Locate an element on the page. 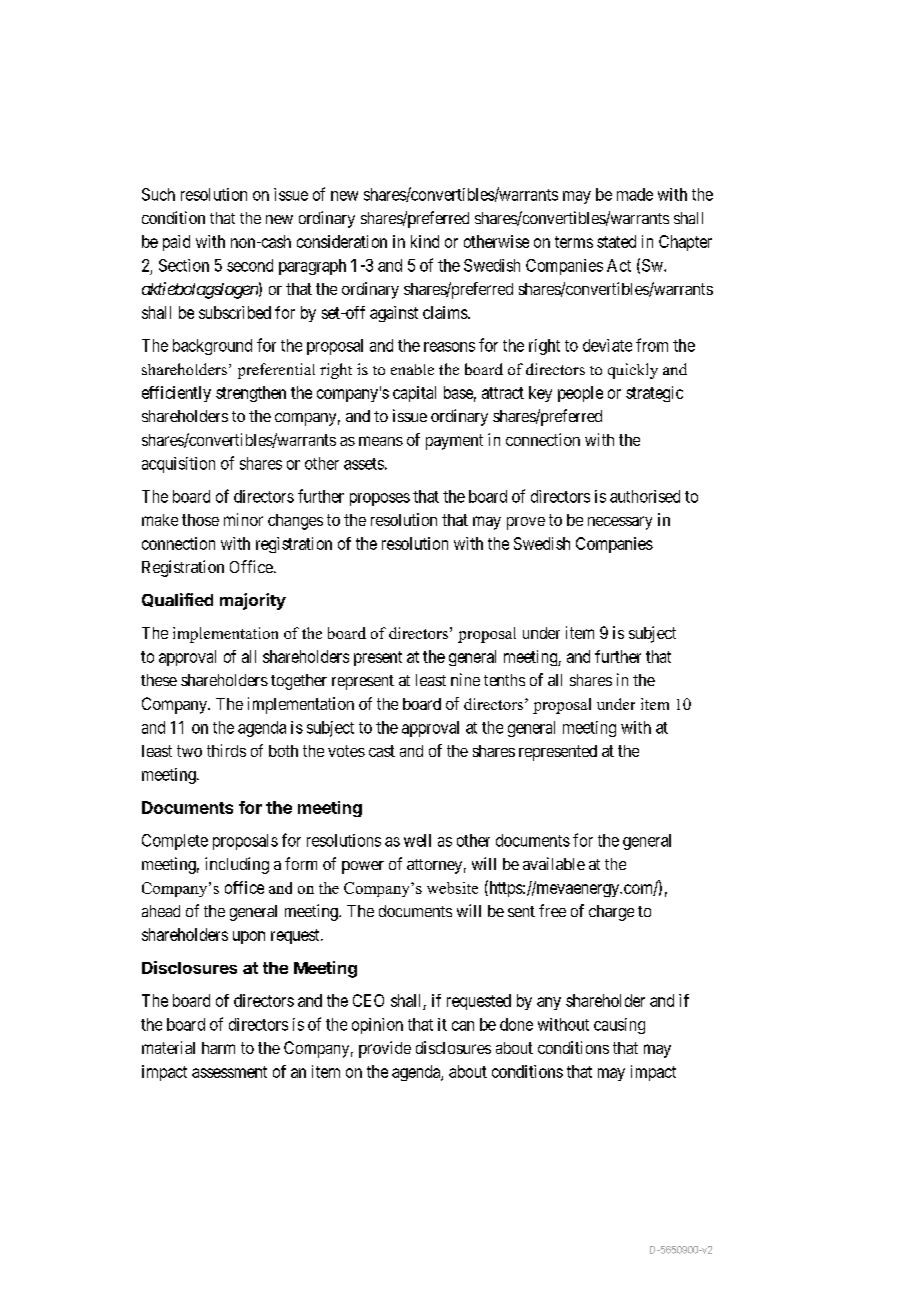 This image has height=1309, width=924. minor is located at coordinates (243, 519).
